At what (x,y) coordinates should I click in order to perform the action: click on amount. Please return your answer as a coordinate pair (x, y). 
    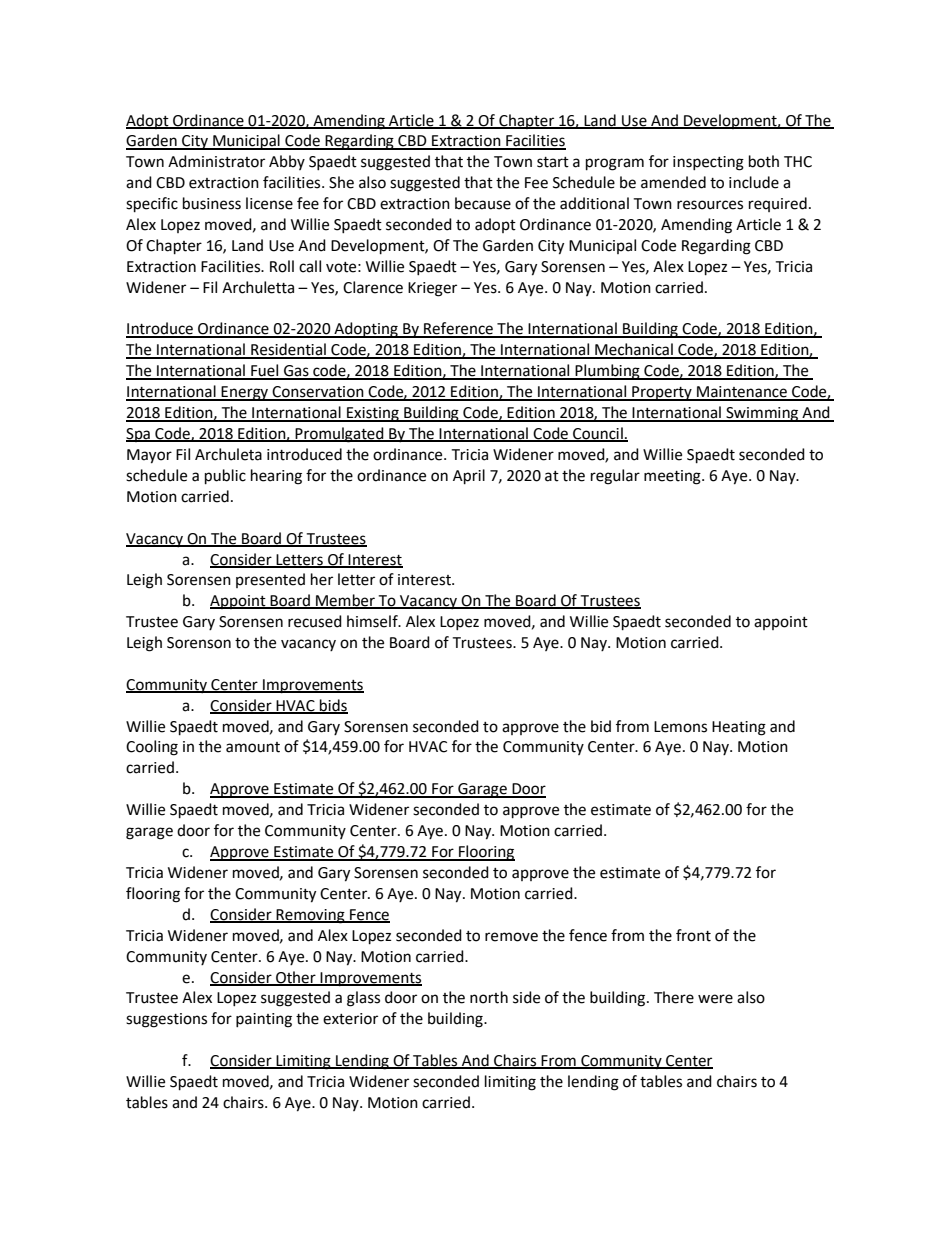
    Looking at the image, I should click on (253, 747).
